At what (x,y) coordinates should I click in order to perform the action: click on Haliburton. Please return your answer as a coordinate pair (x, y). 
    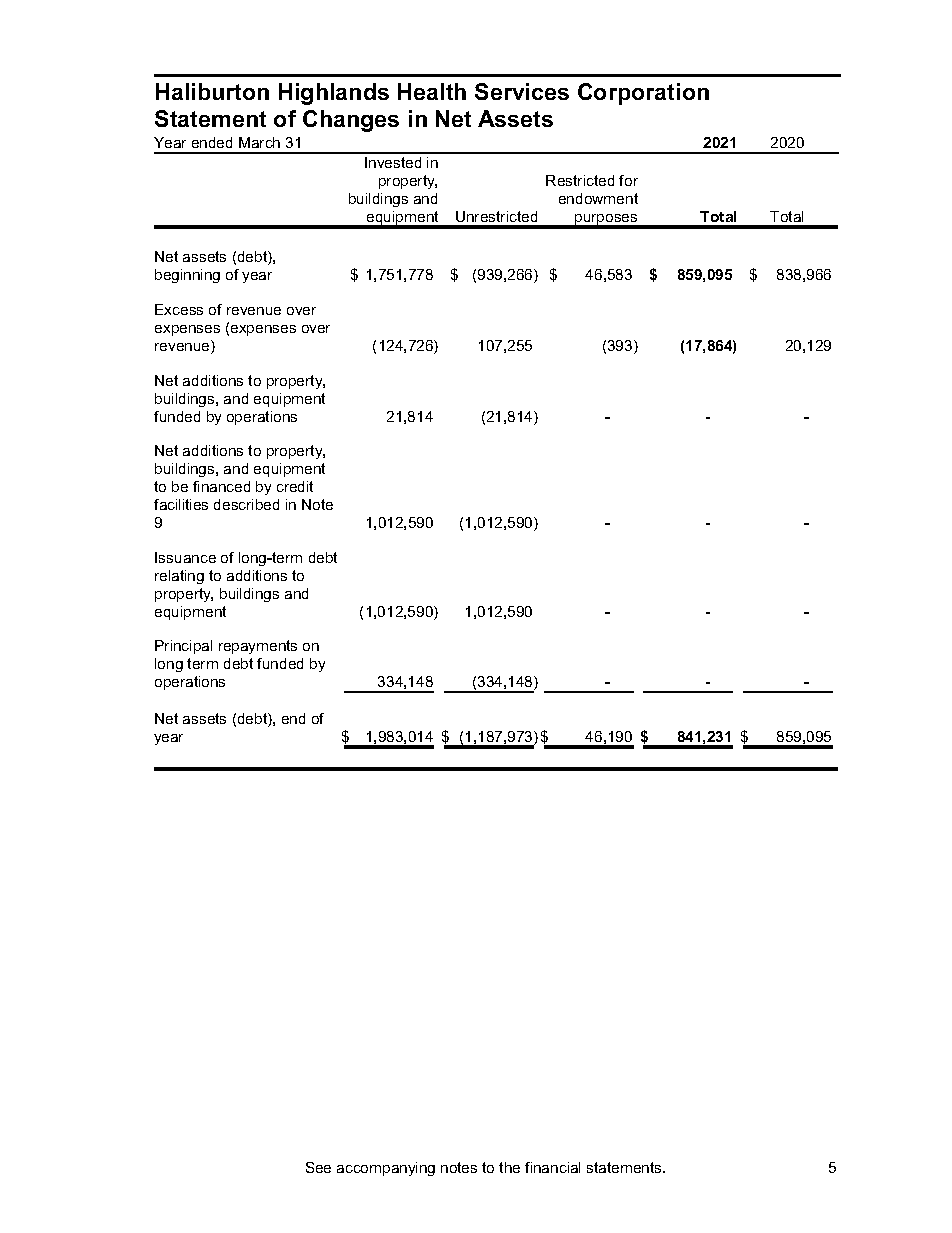
    Looking at the image, I should click on (212, 91).
